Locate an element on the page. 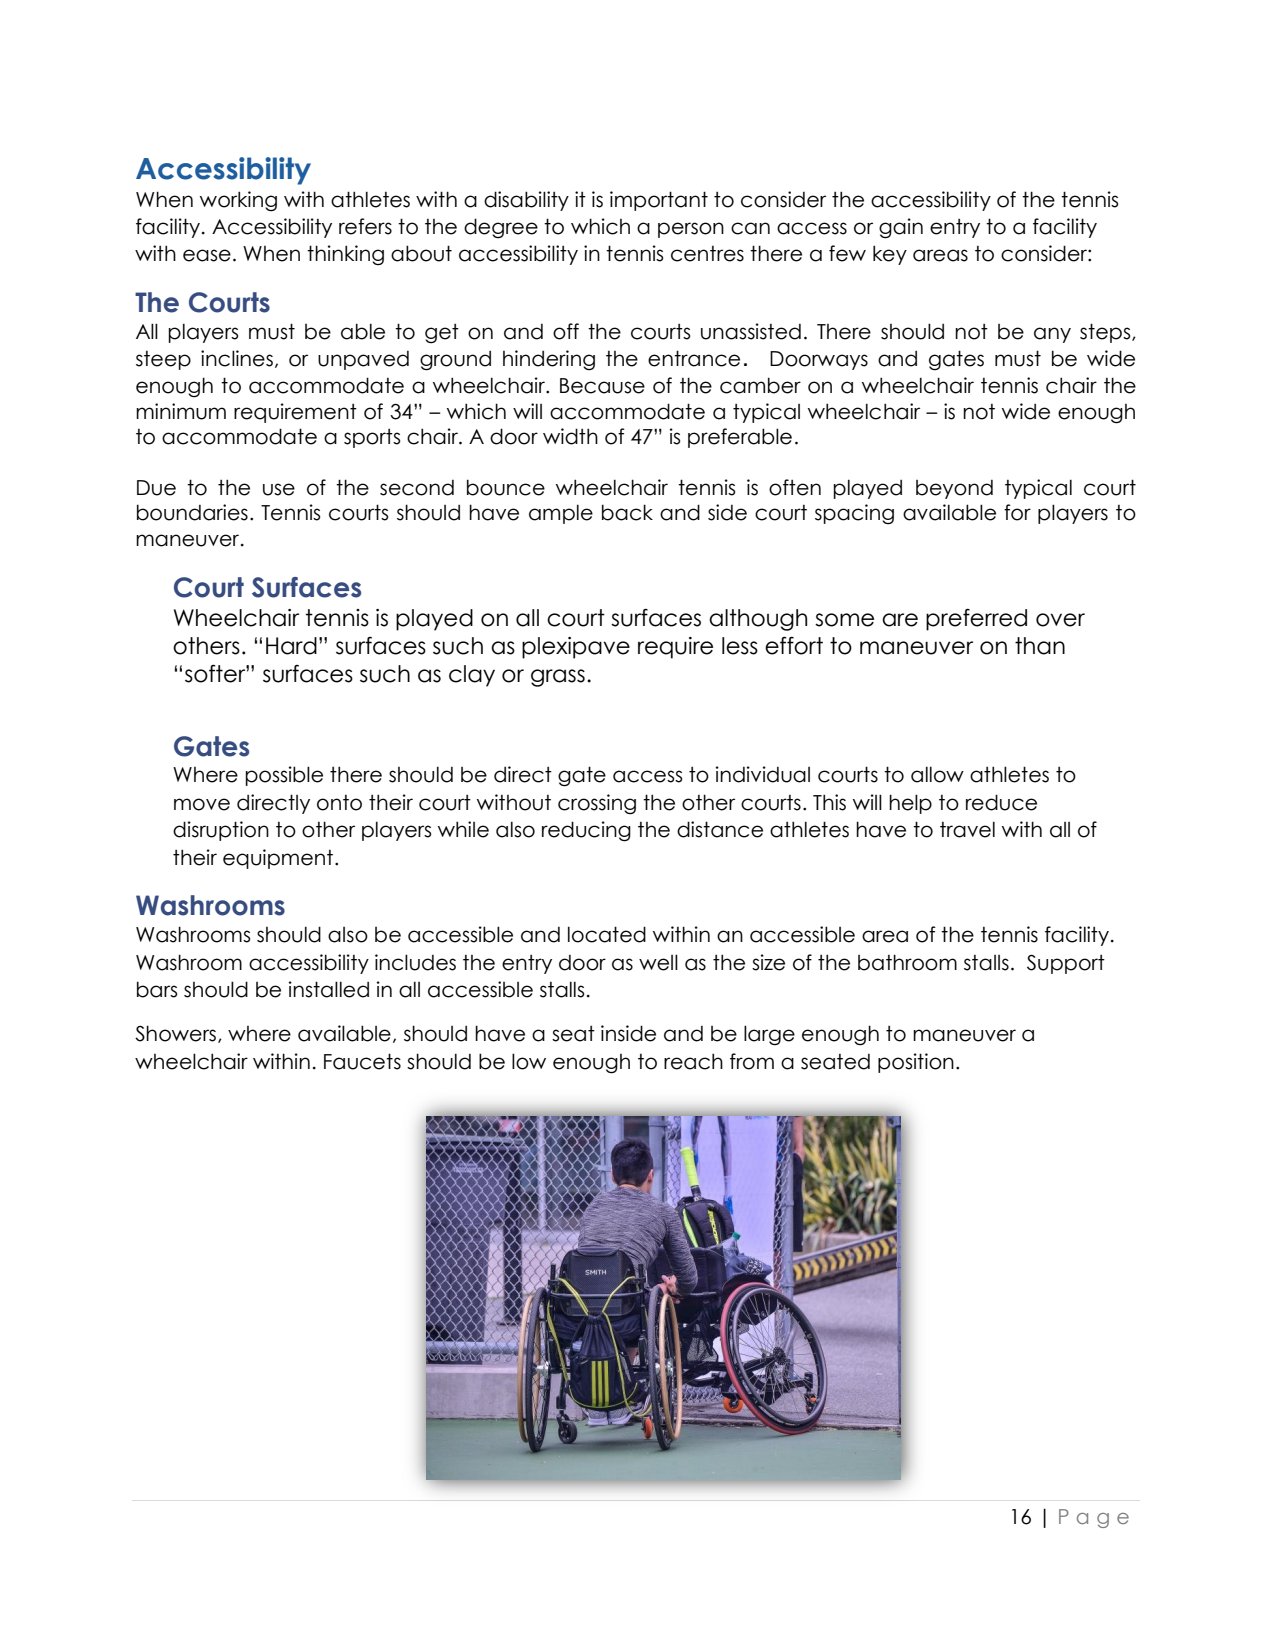  person is located at coordinates (691, 230).
